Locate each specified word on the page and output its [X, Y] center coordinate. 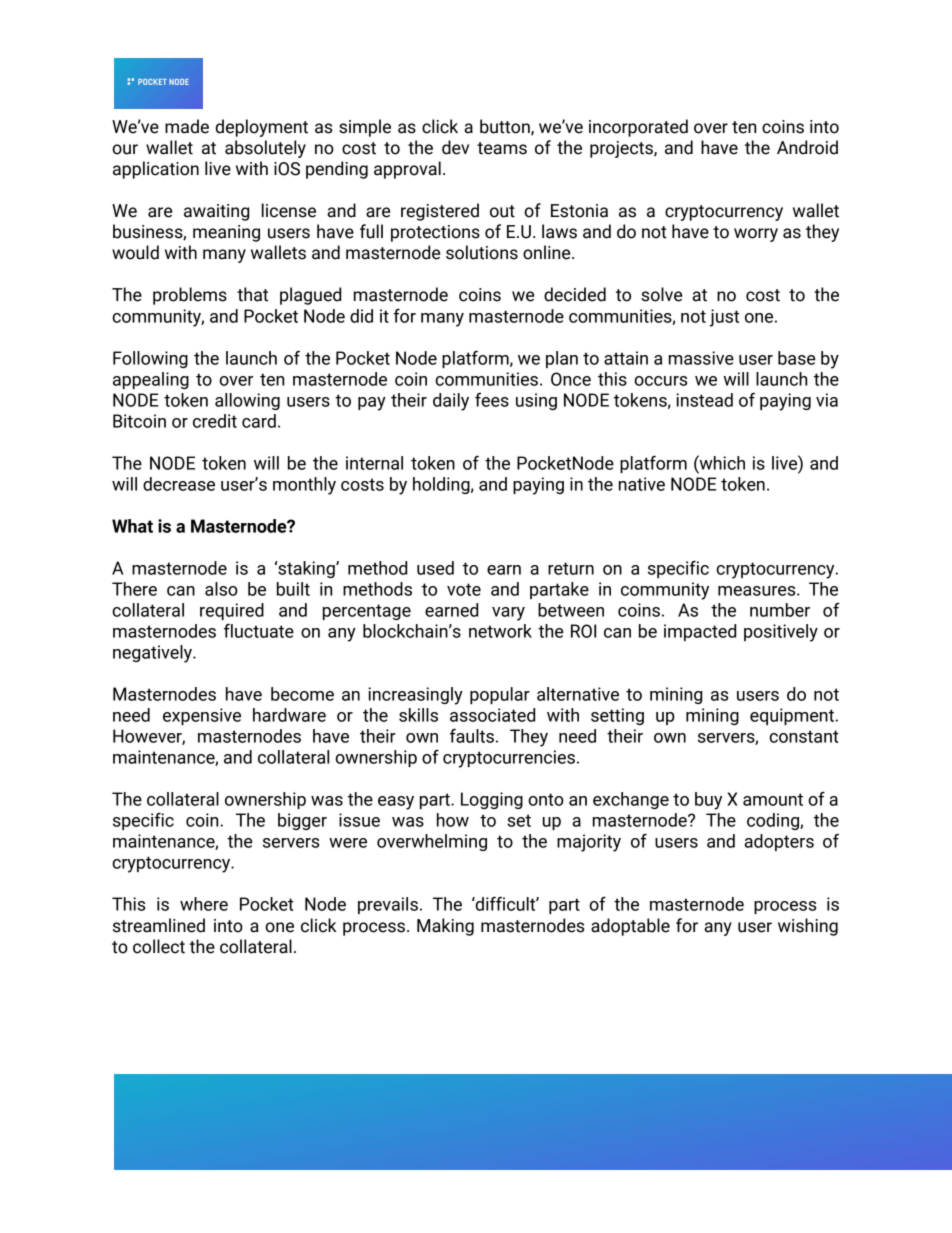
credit [215, 421]
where [204, 904]
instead [704, 400]
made [187, 126]
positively [781, 633]
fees [492, 400]
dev [455, 147]
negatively [153, 654]
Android [807, 147]
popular [500, 695]
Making [445, 927]
